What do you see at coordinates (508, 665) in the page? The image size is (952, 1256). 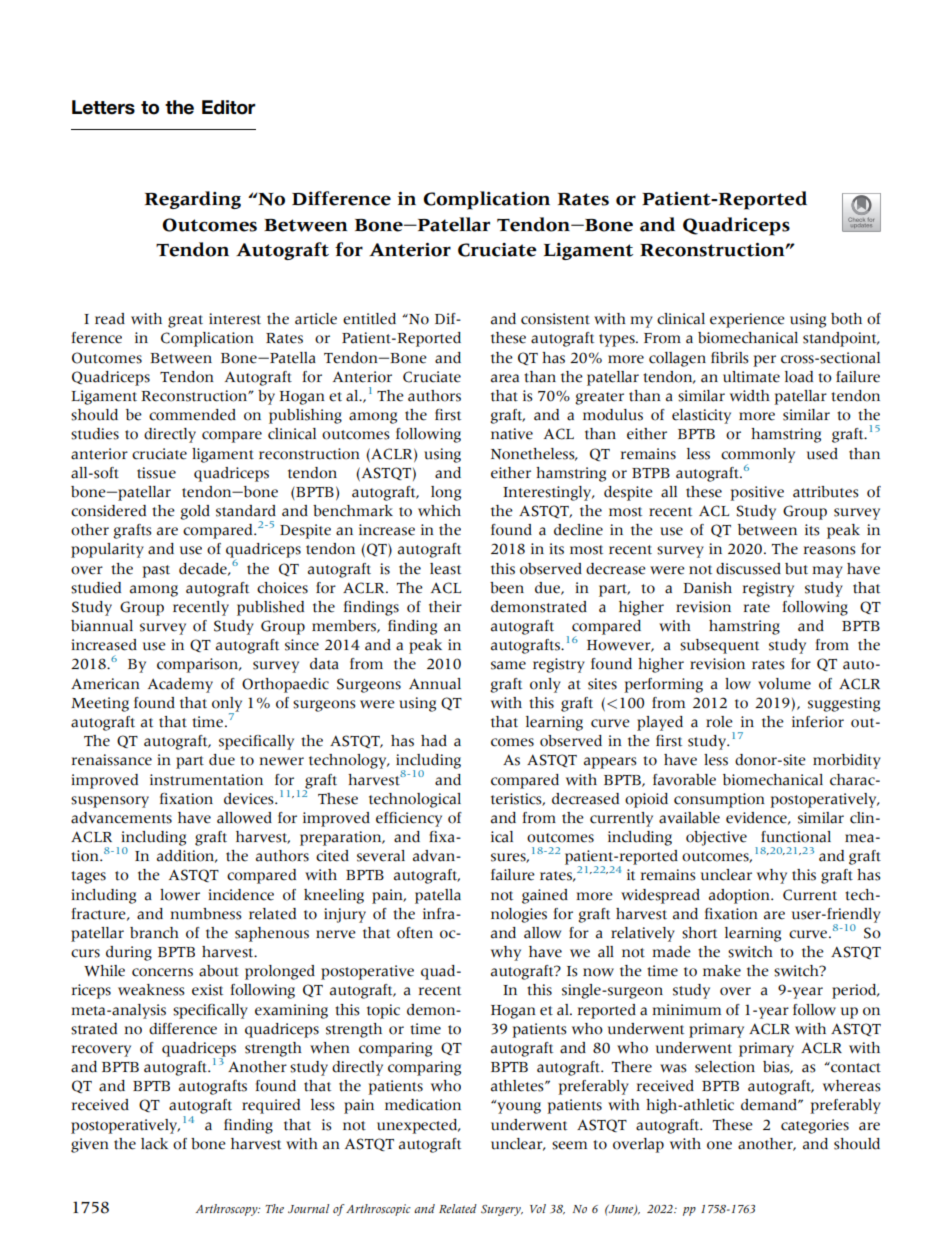 I see `same` at bounding box center [508, 665].
